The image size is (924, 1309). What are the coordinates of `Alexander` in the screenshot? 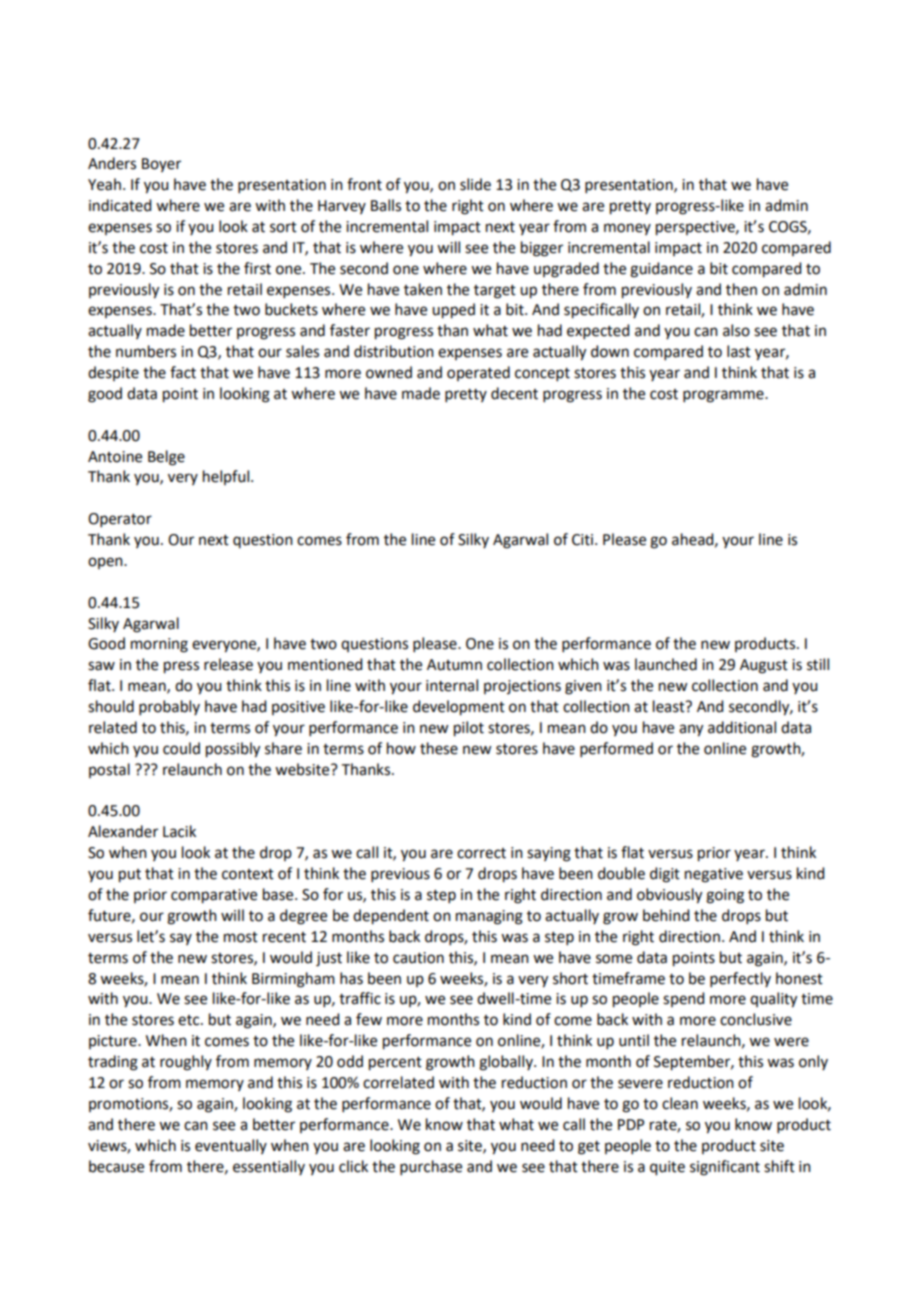 It's located at (123, 831).
